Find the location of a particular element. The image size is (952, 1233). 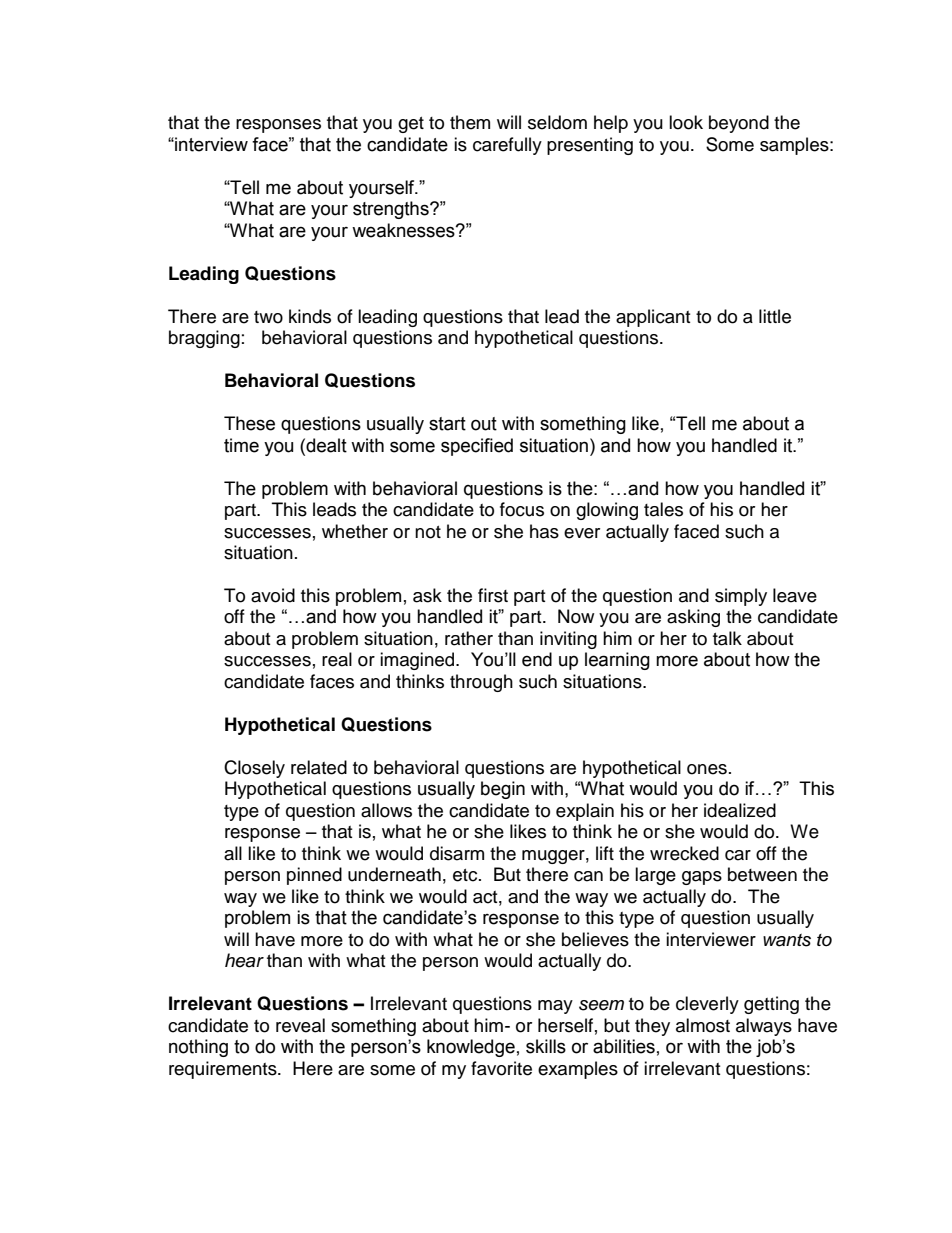

strengths is located at coordinates (392, 210).
